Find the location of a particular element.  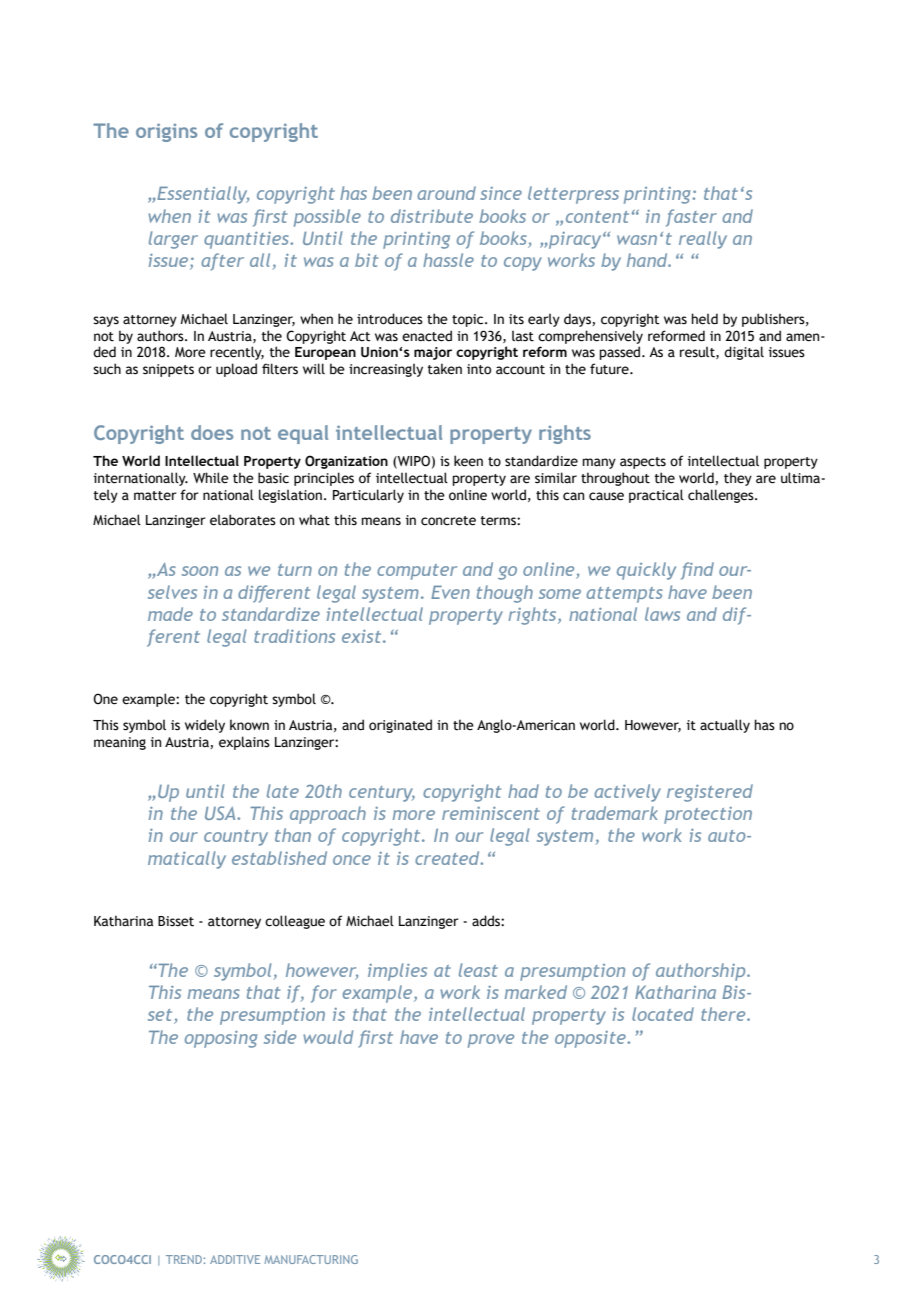

implies is located at coordinates (397, 972).
